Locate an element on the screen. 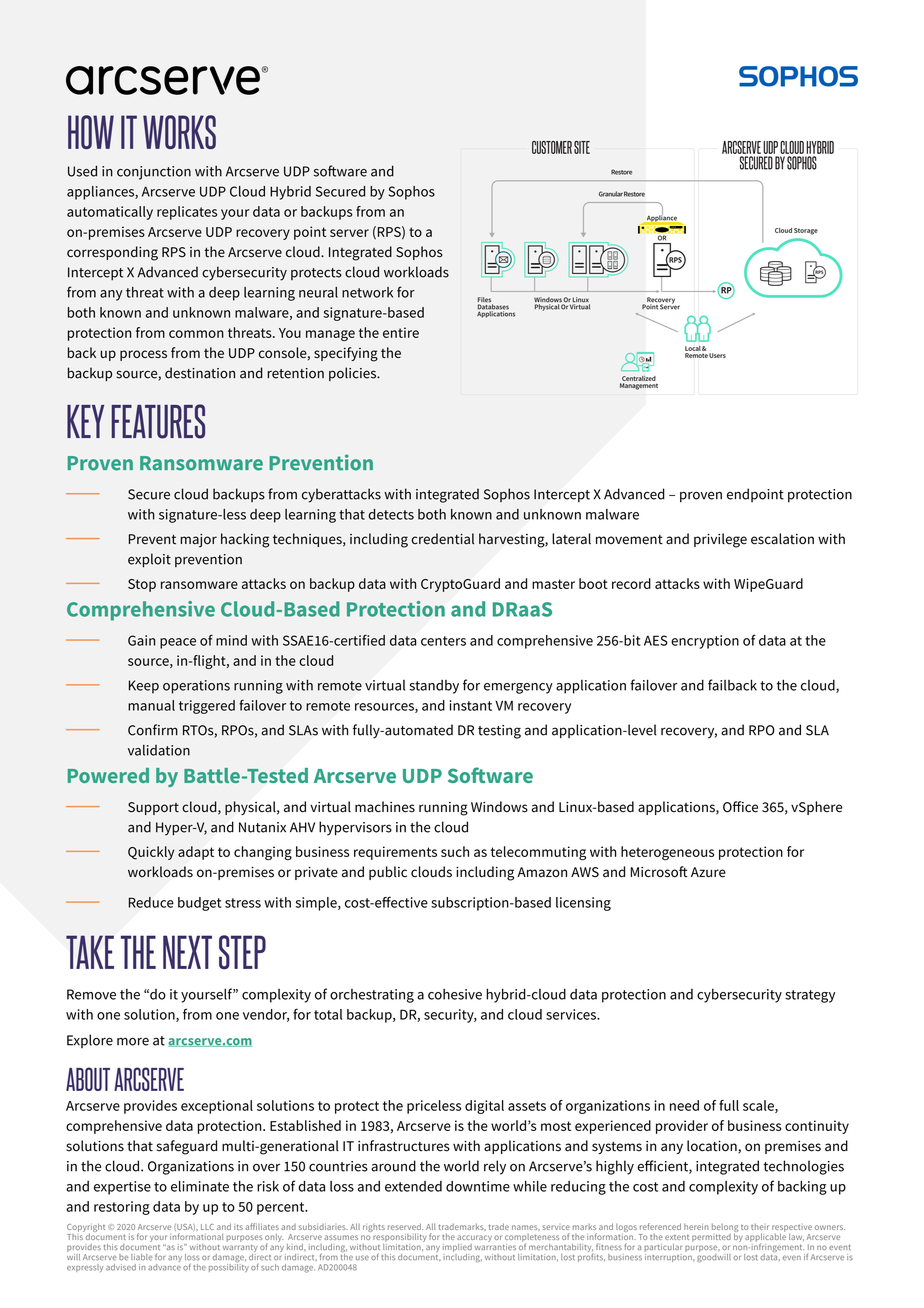 The image size is (924, 1308). conjunction is located at coordinates (154, 173).
